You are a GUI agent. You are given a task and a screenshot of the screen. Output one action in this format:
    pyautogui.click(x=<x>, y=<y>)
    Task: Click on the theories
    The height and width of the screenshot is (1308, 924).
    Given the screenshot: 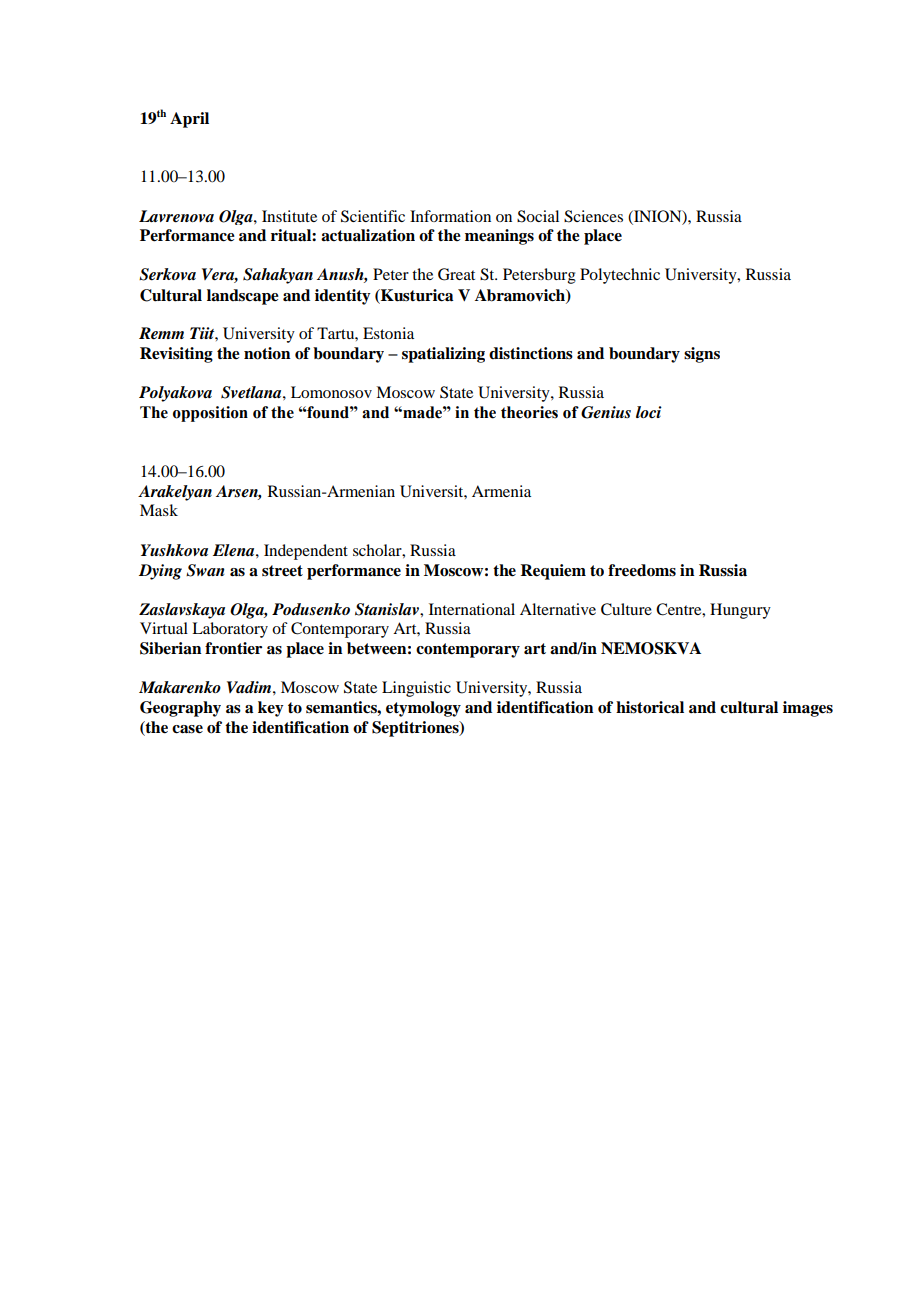 What is the action you would take?
    pyautogui.click(x=529, y=412)
